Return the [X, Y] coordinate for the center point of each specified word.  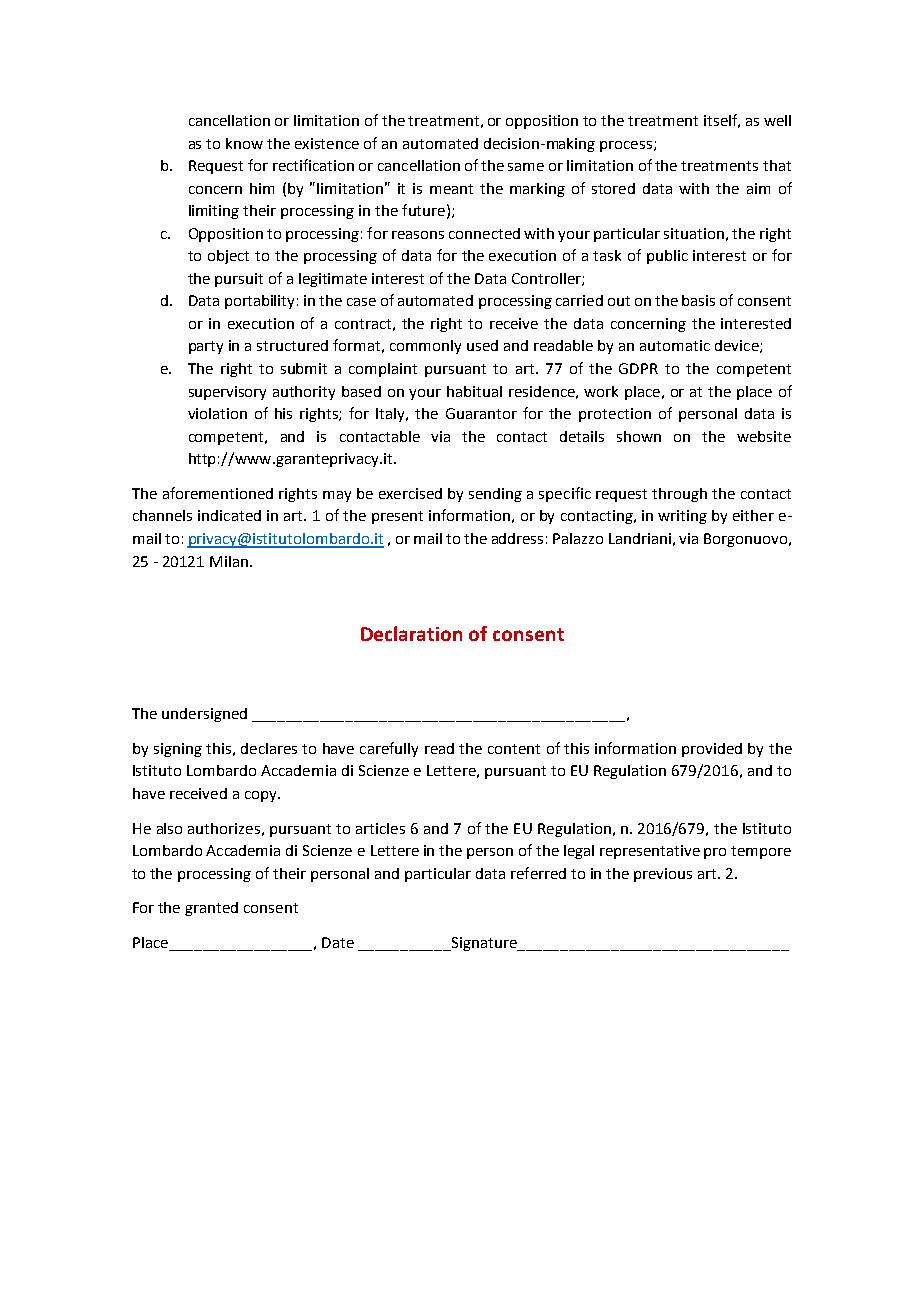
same [526, 167]
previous [663, 875]
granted [211, 909]
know [244, 143]
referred [538, 873]
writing [682, 517]
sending [495, 495]
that [777, 165]
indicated [229, 515]
